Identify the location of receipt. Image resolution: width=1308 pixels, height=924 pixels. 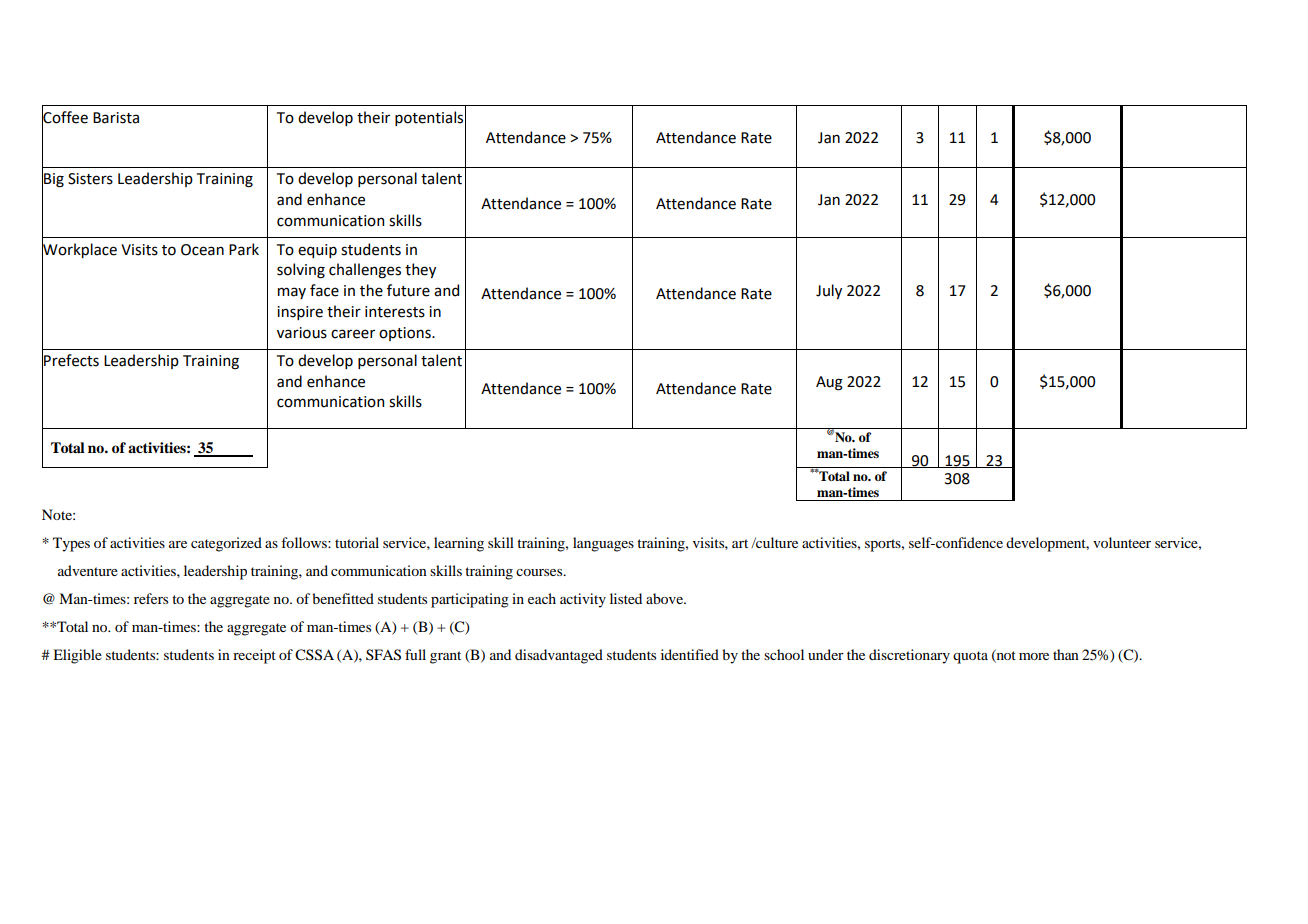
(254, 656).
